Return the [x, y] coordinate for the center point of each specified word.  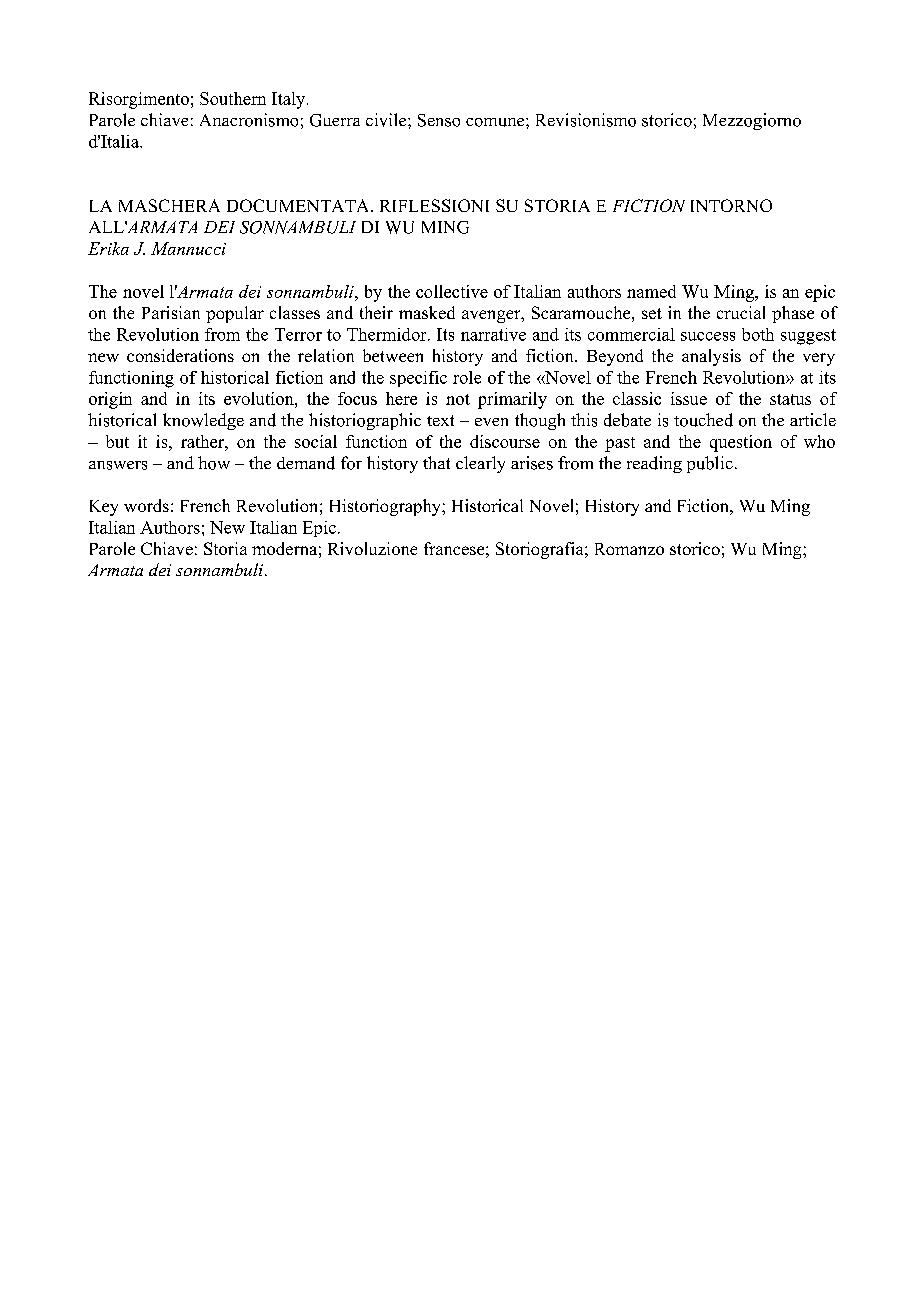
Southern [233, 98]
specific [418, 379]
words [146, 505]
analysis [711, 357]
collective [452, 291]
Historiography [386, 507]
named [651, 291]
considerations [180, 355]
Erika [108, 248]
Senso [439, 120]
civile [387, 120]
